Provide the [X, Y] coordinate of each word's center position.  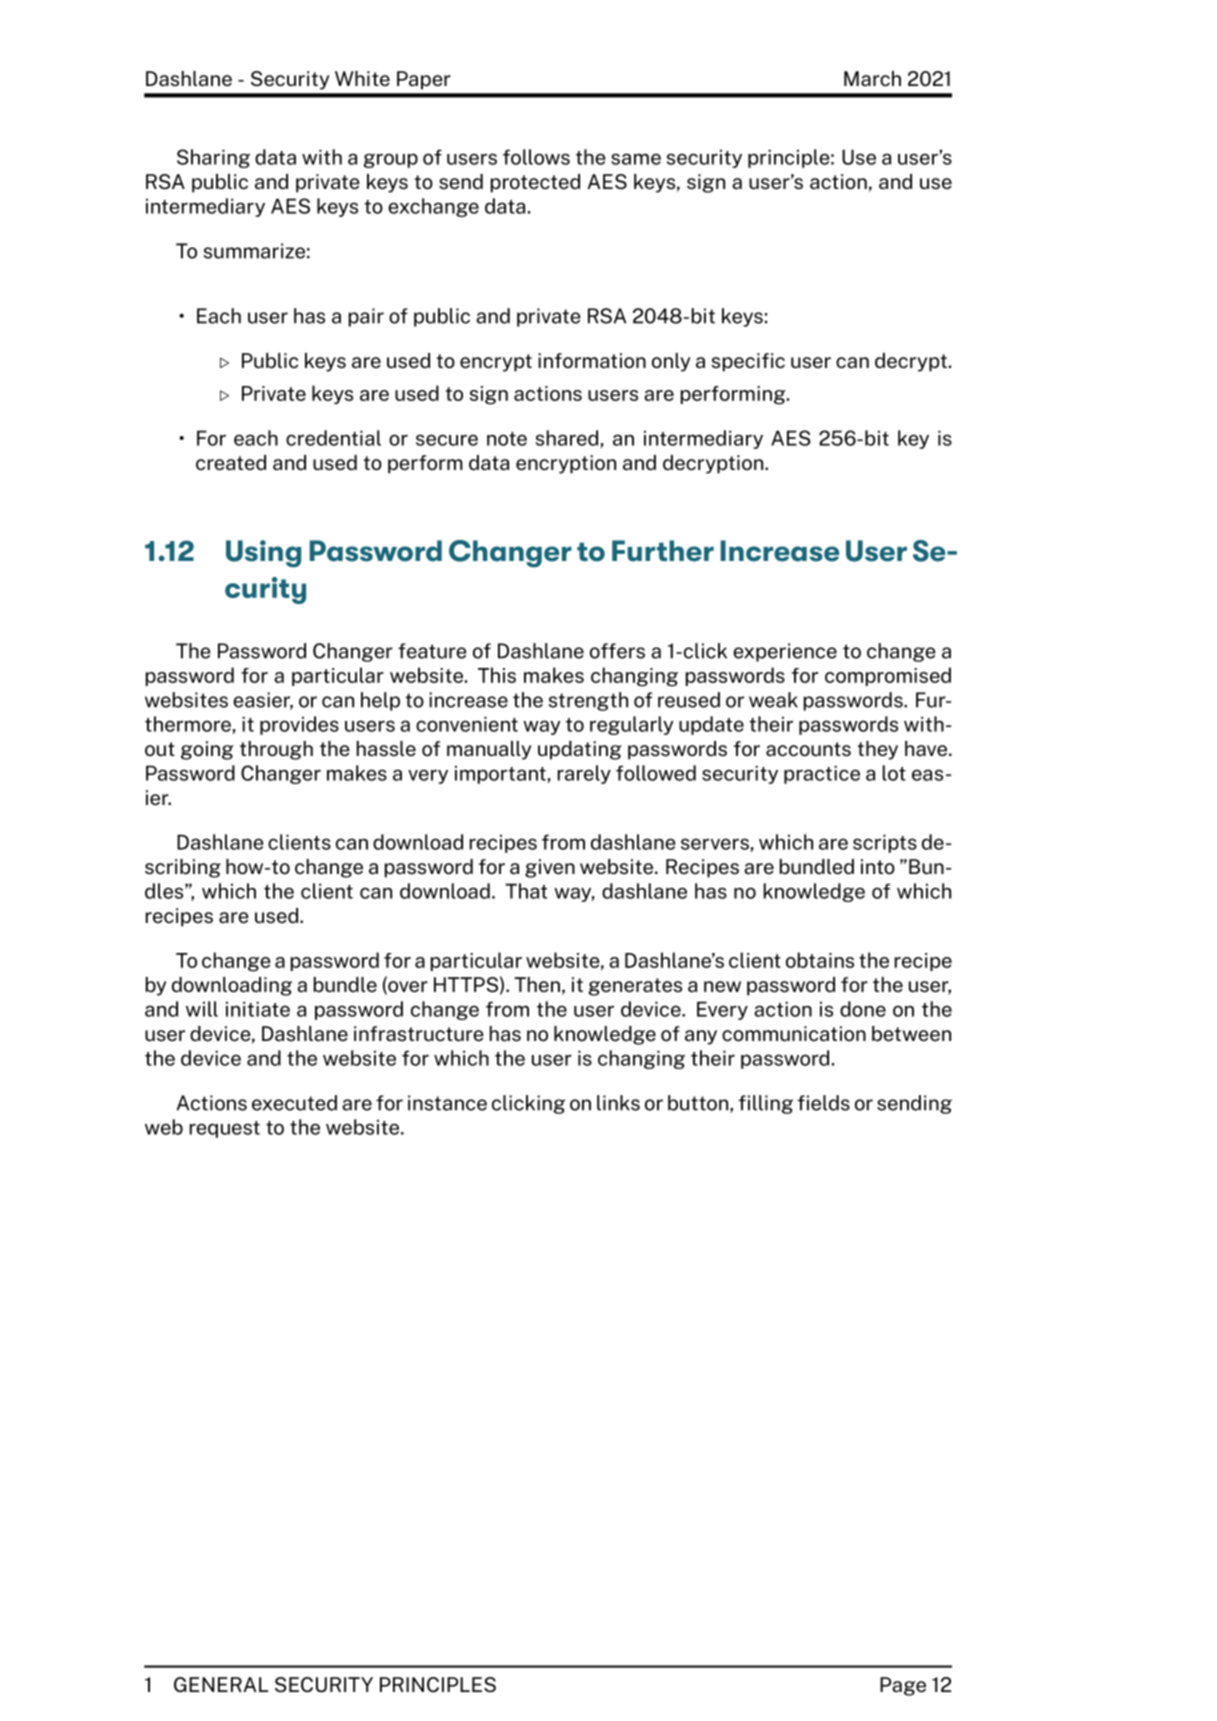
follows [536, 157]
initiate [258, 1009]
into [878, 867]
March [872, 79]
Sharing [213, 158]
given [550, 868]
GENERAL [221, 1685]
